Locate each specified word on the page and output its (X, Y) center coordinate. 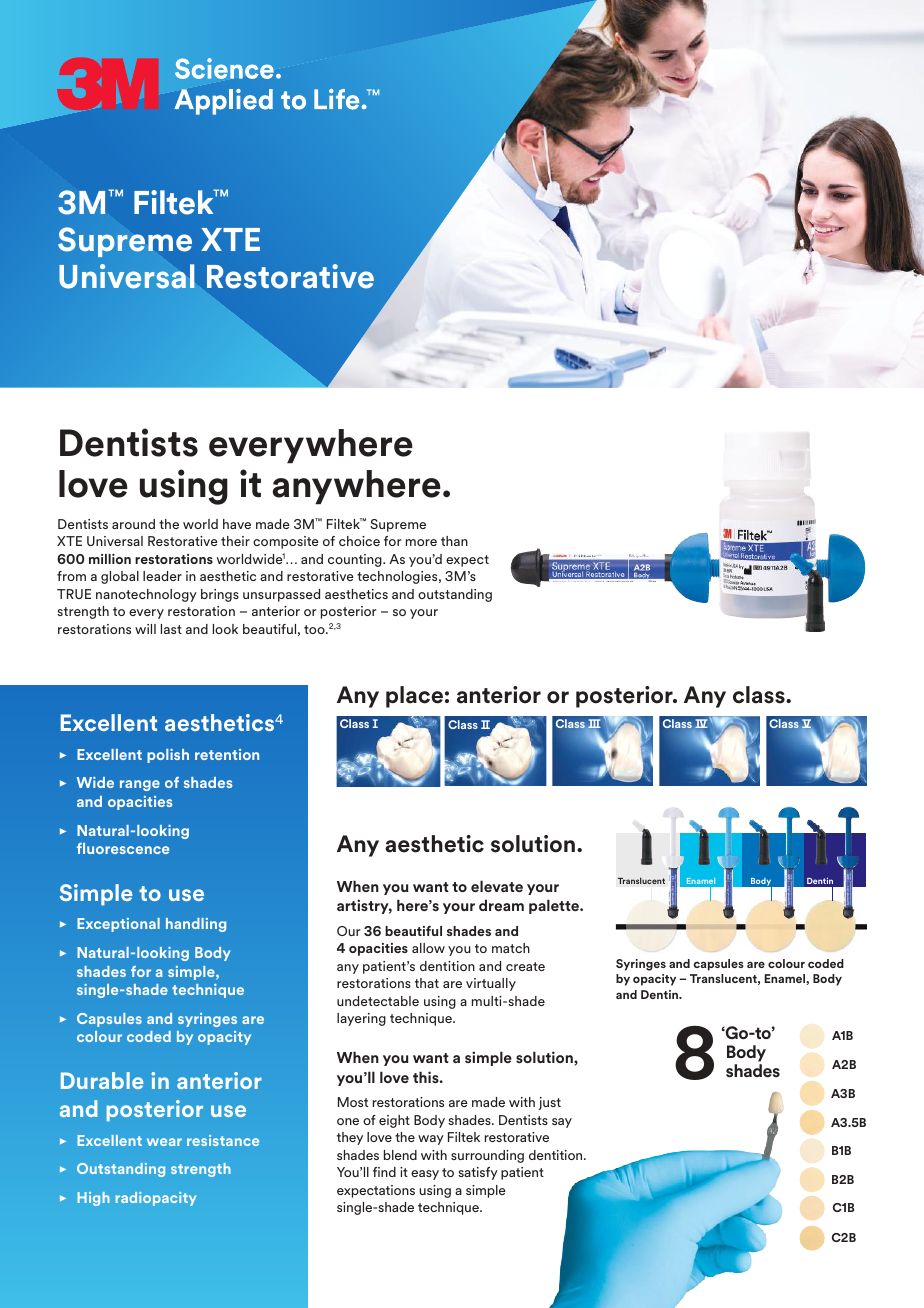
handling (196, 925)
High (94, 1199)
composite (286, 542)
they (350, 1138)
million (110, 559)
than (454, 541)
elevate (497, 886)
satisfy (478, 1173)
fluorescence (123, 848)
